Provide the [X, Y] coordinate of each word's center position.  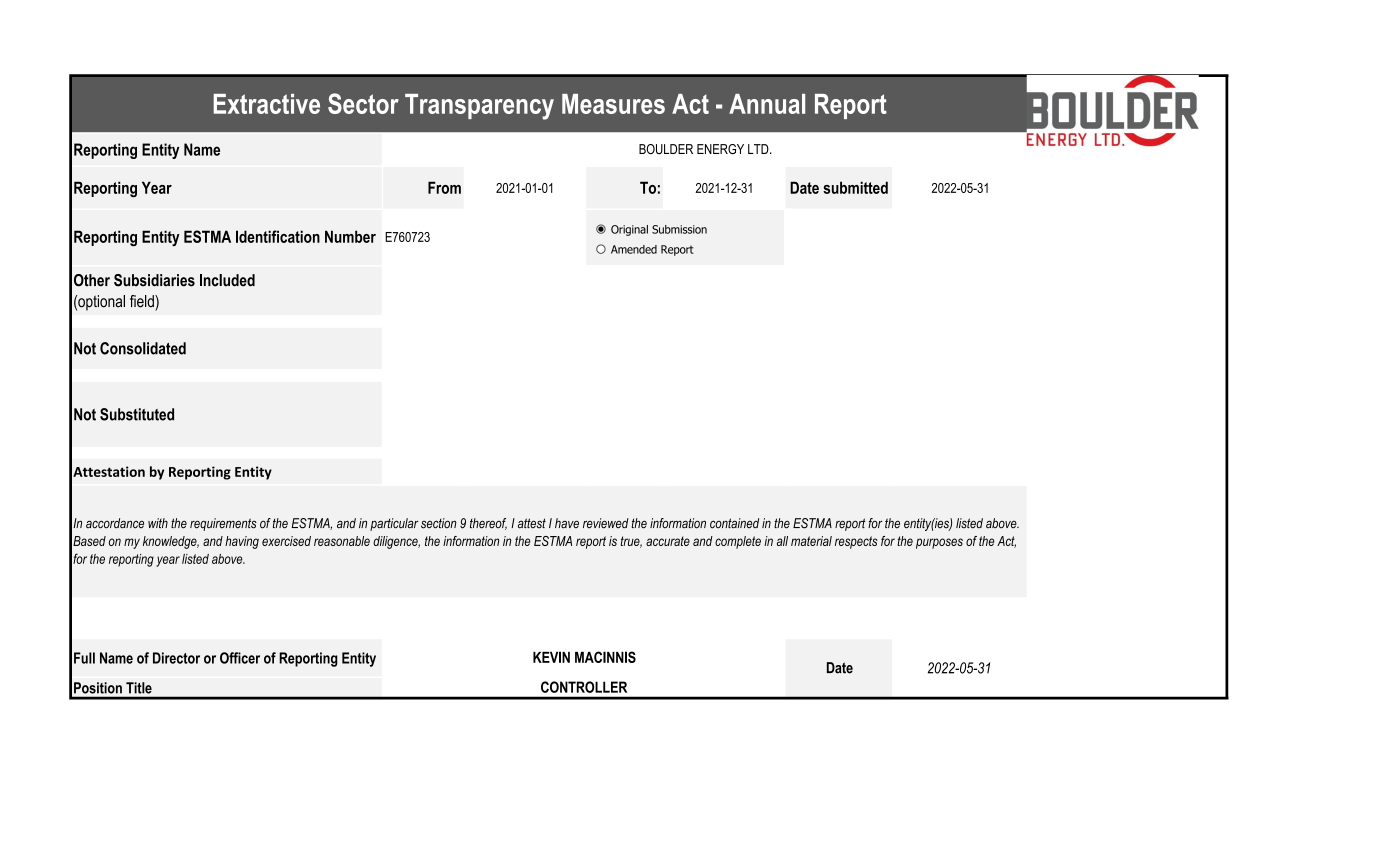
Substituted [137, 414]
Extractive [266, 104]
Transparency [479, 107]
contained [734, 523]
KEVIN [551, 657]
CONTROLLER [584, 687]
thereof [488, 524]
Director [176, 658]
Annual [767, 104]
